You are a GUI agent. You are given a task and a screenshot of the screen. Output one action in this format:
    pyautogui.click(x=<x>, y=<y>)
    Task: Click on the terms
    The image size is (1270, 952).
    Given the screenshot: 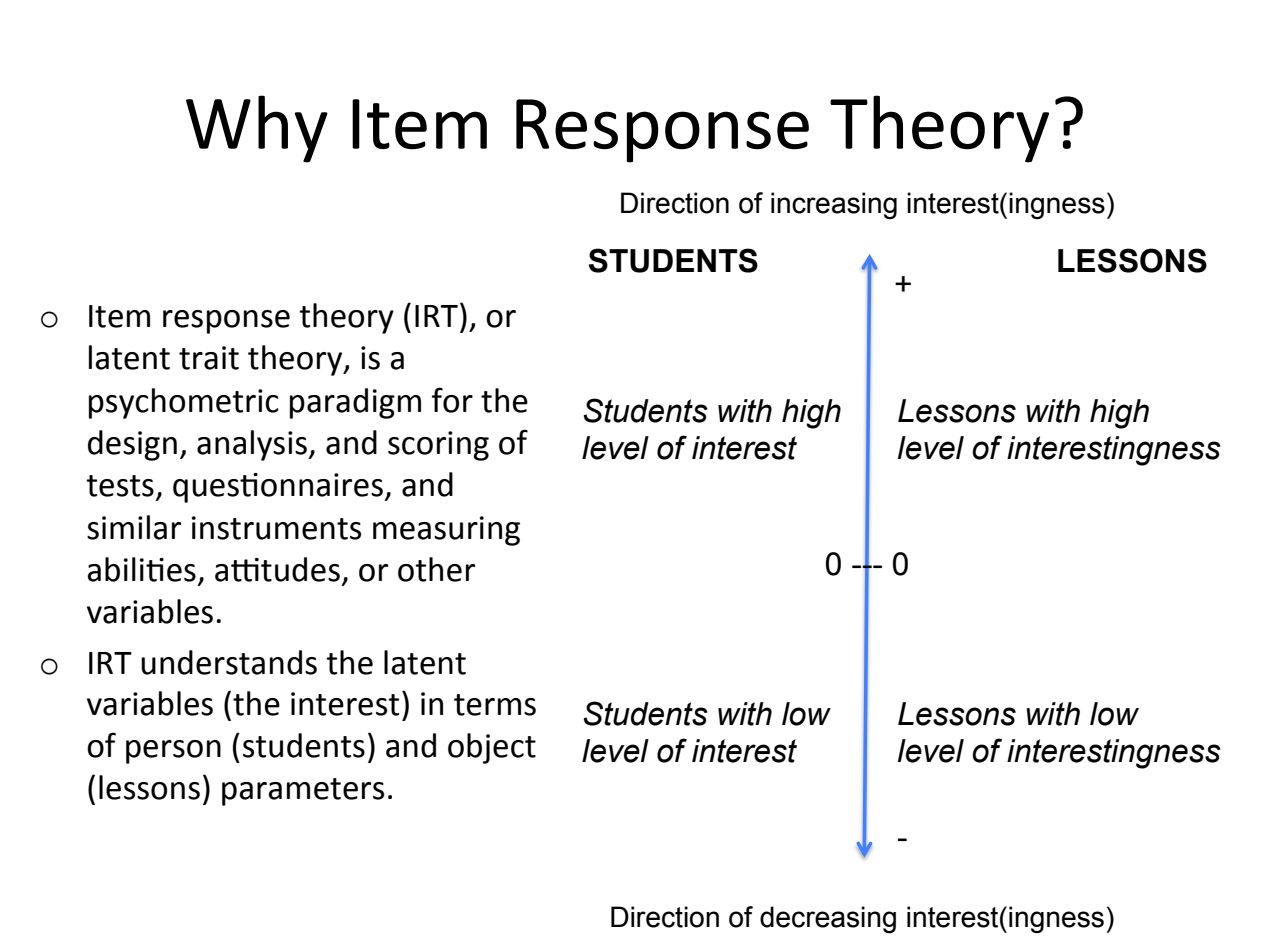 What is the action you would take?
    pyautogui.click(x=495, y=705)
